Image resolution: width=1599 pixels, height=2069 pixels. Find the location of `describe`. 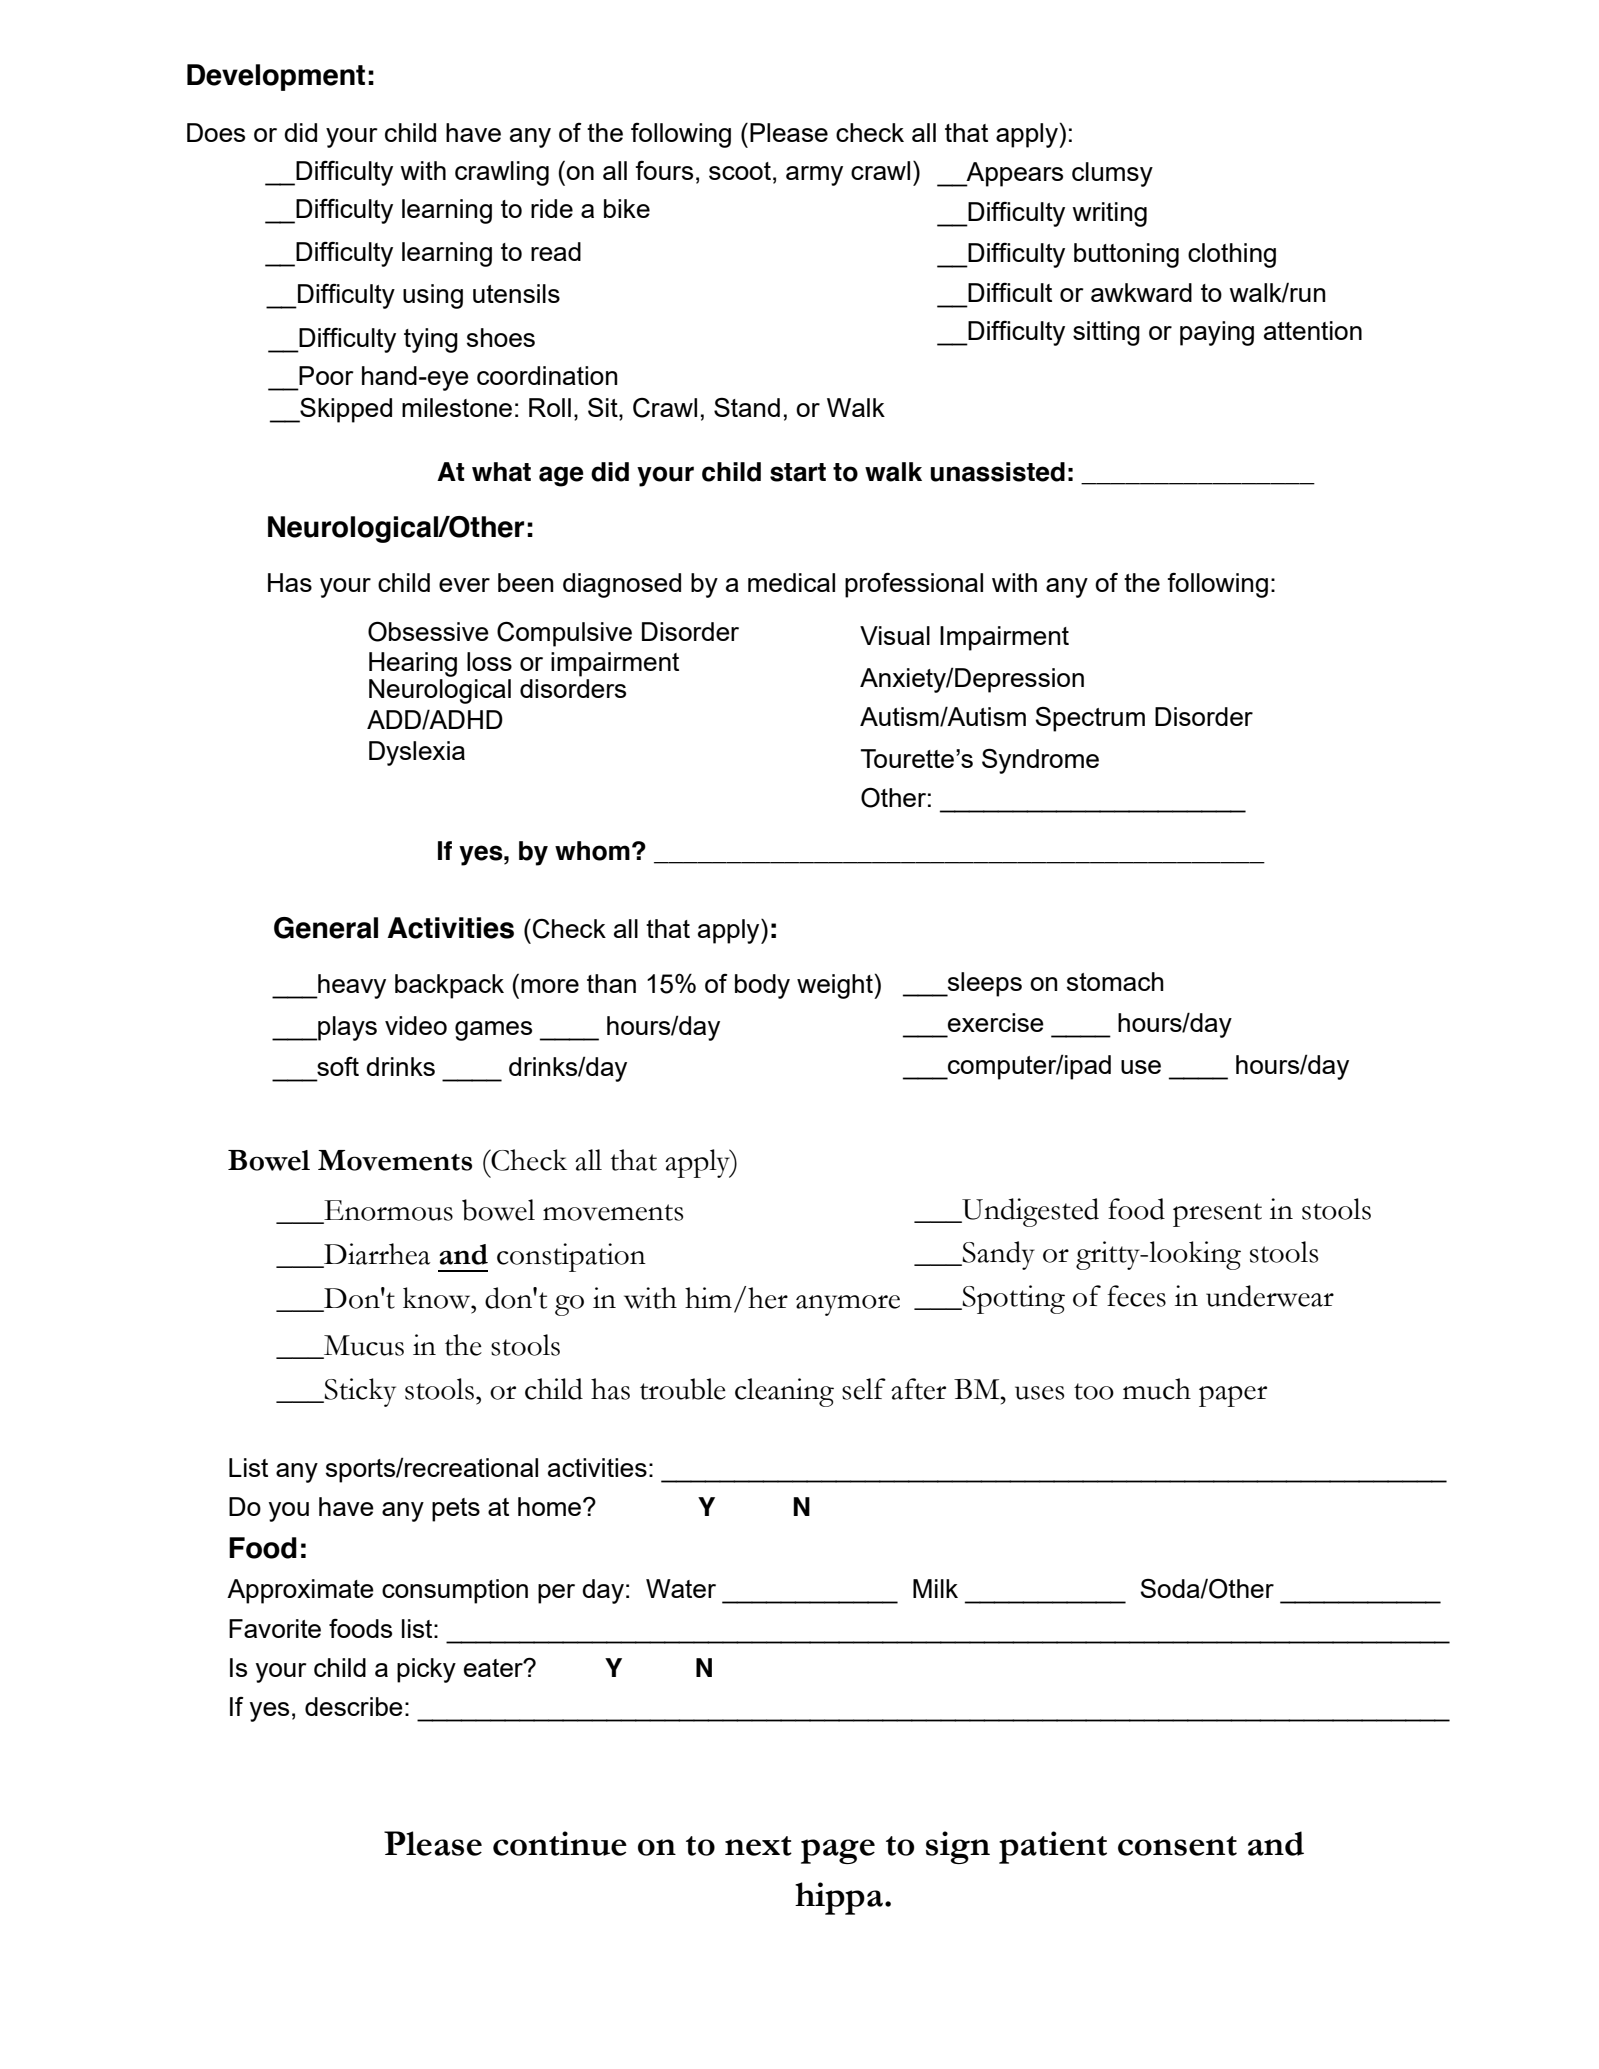

describe is located at coordinates (354, 1706).
